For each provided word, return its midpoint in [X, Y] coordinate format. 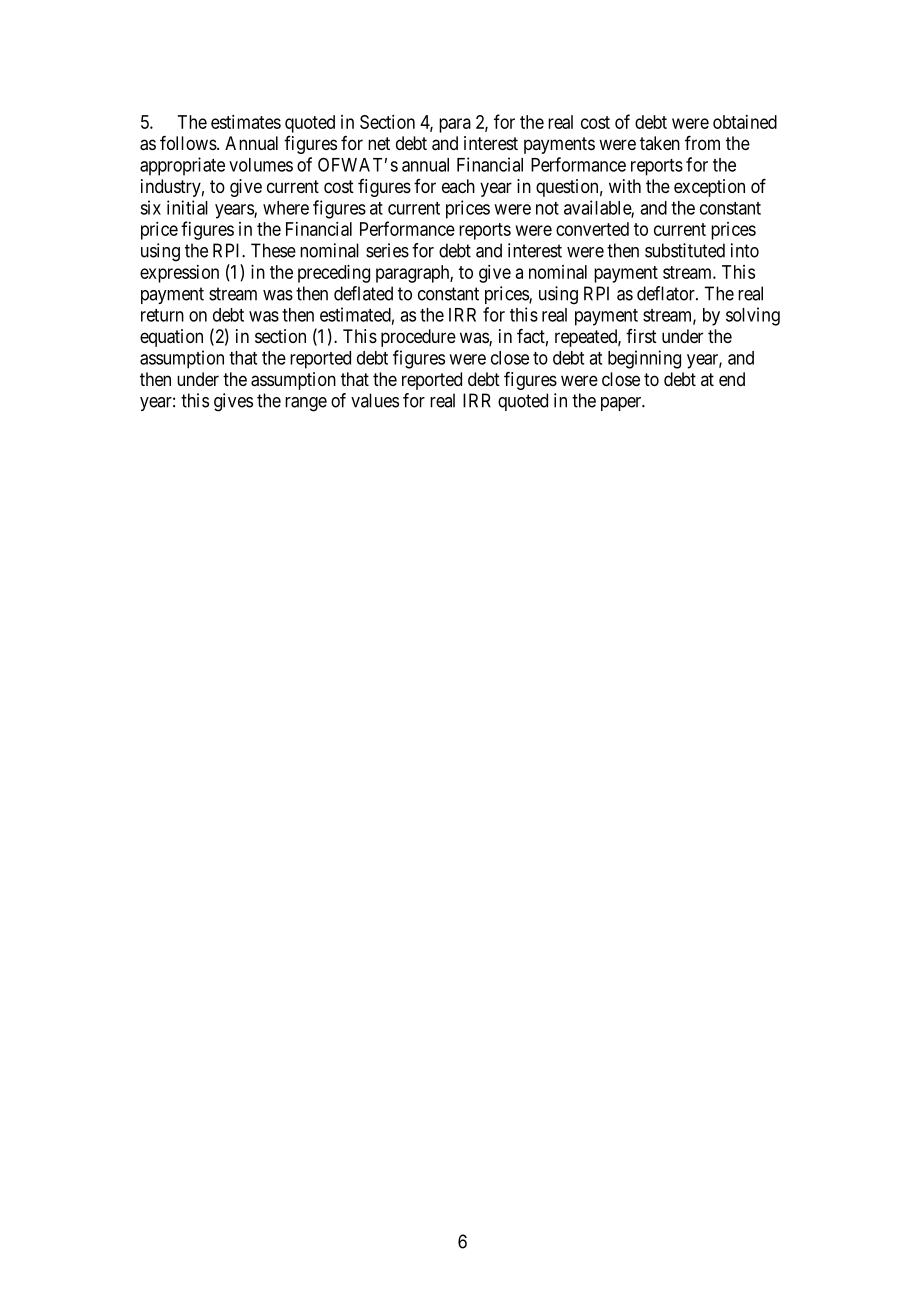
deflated [363, 293]
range [306, 404]
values [375, 400]
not [547, 208]
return [162, 315]
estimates [246, 122]
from [702, 142]
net [379, 143]
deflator [667, 293]
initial [187, 207]
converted [592, 229]
